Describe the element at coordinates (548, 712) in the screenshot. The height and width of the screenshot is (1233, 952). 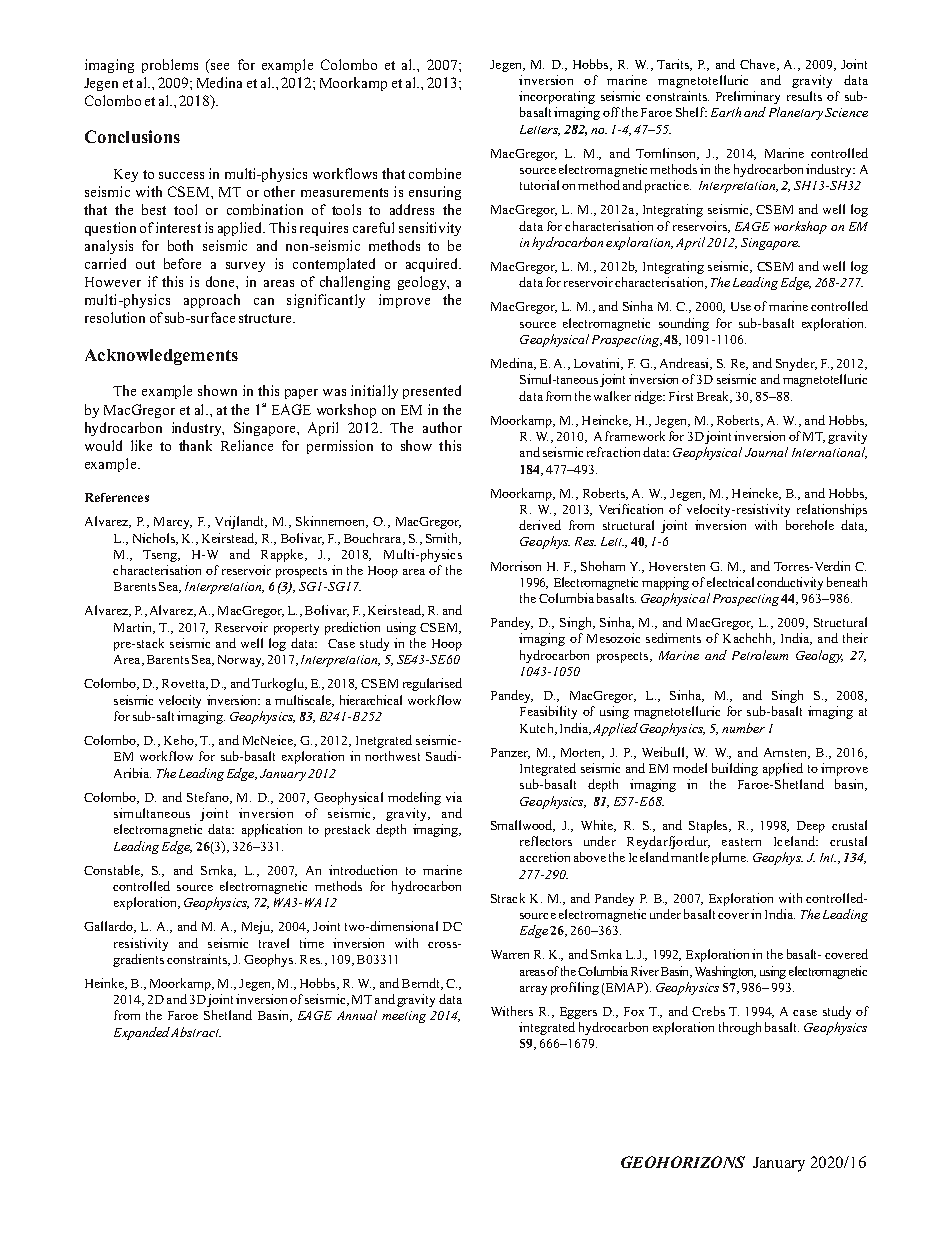
I see `Feasibility` at that location.
